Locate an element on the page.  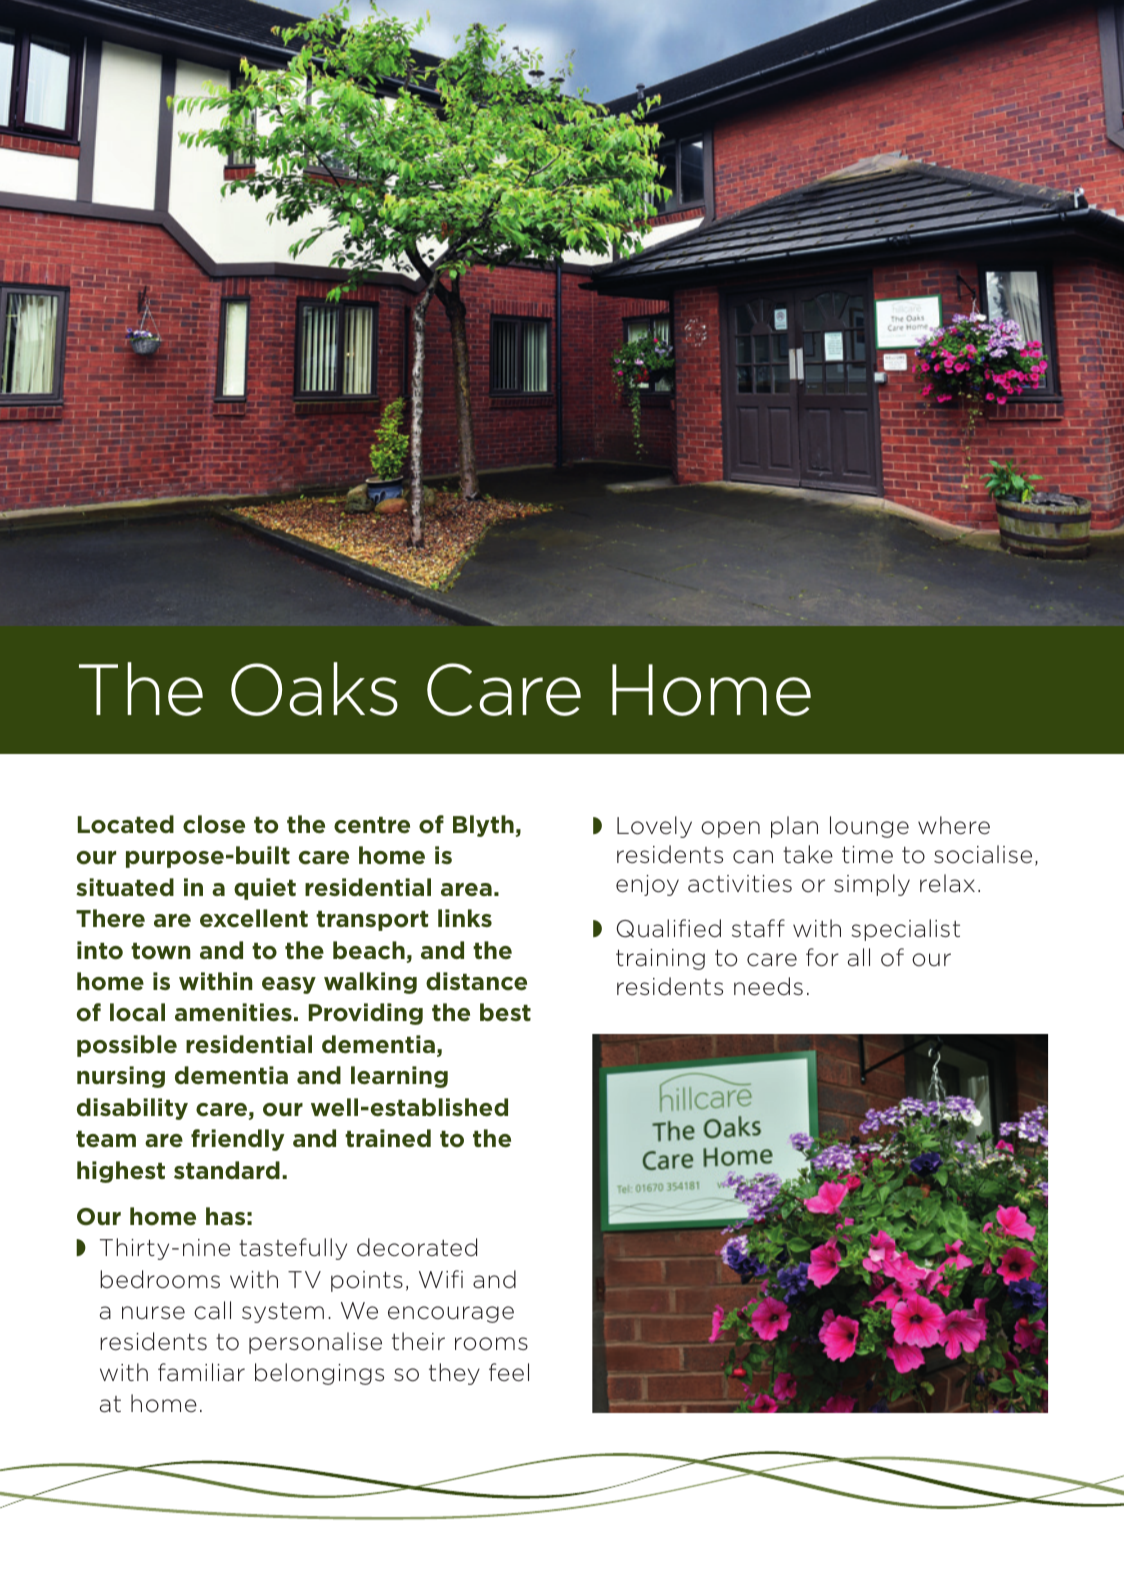
for is located at coordinates (822, 957).
